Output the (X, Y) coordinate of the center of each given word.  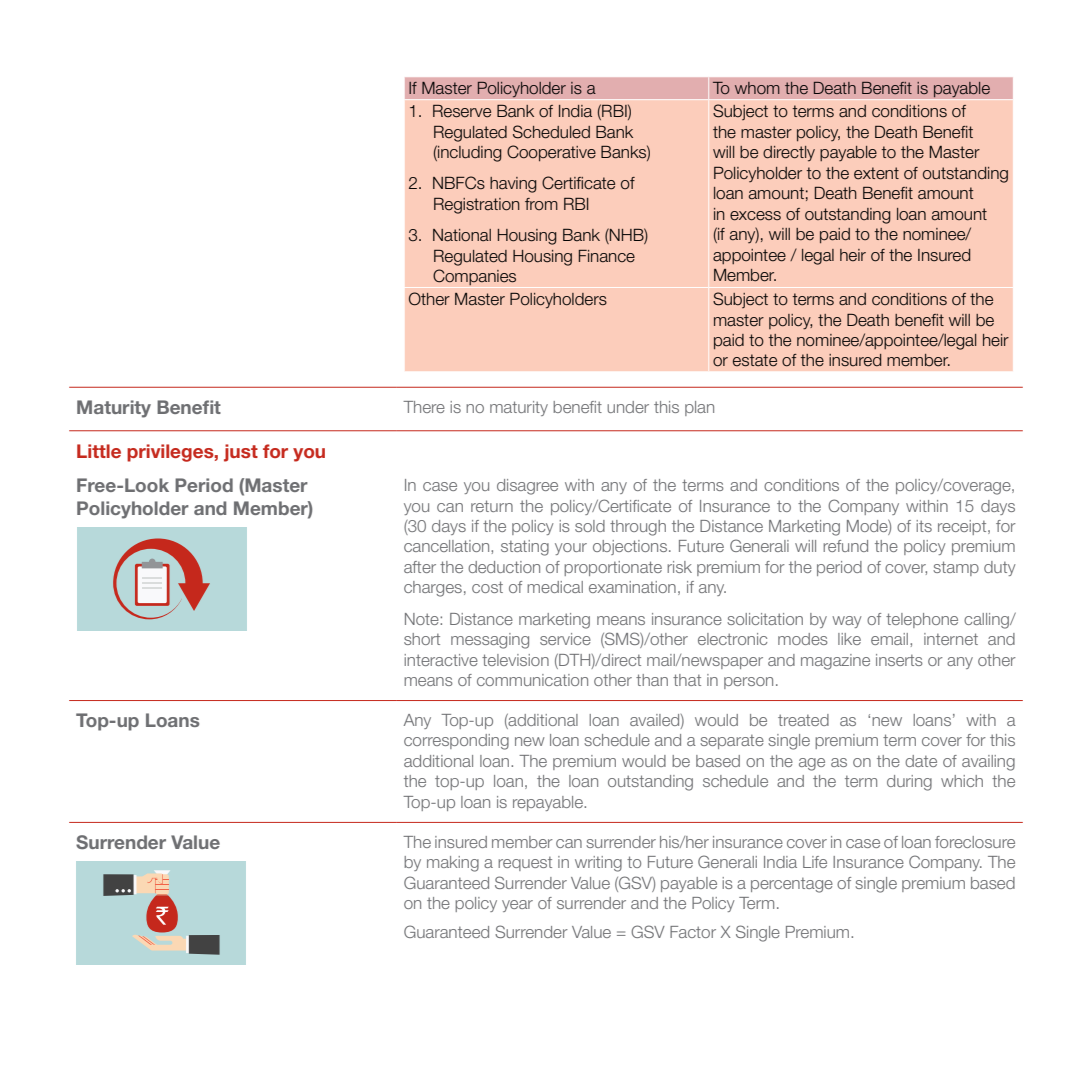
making (453, 864)
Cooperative (551, 153)
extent (876, 173)
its (924, 526)
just (241, 453)
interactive (441, 660)
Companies (474, 277)
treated (803, 720)
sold (590, 526)
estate (755, 360)
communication (532, 680)
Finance (607, 256)
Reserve (462, 111)
